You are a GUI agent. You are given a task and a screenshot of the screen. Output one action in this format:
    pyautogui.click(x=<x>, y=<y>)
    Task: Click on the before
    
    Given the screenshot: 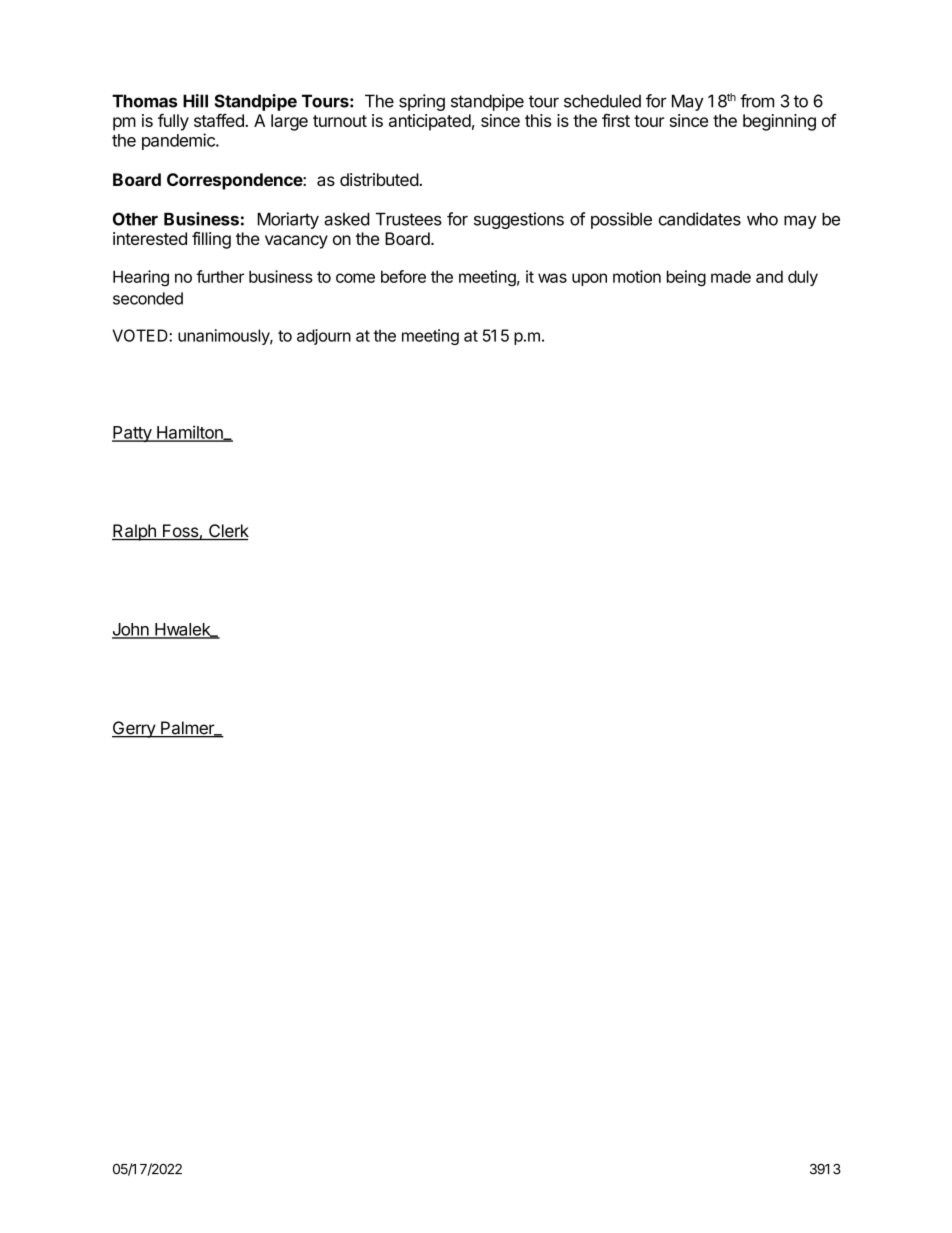 What is the action you would take?
    pyautogui.click(x=403, y=276)
